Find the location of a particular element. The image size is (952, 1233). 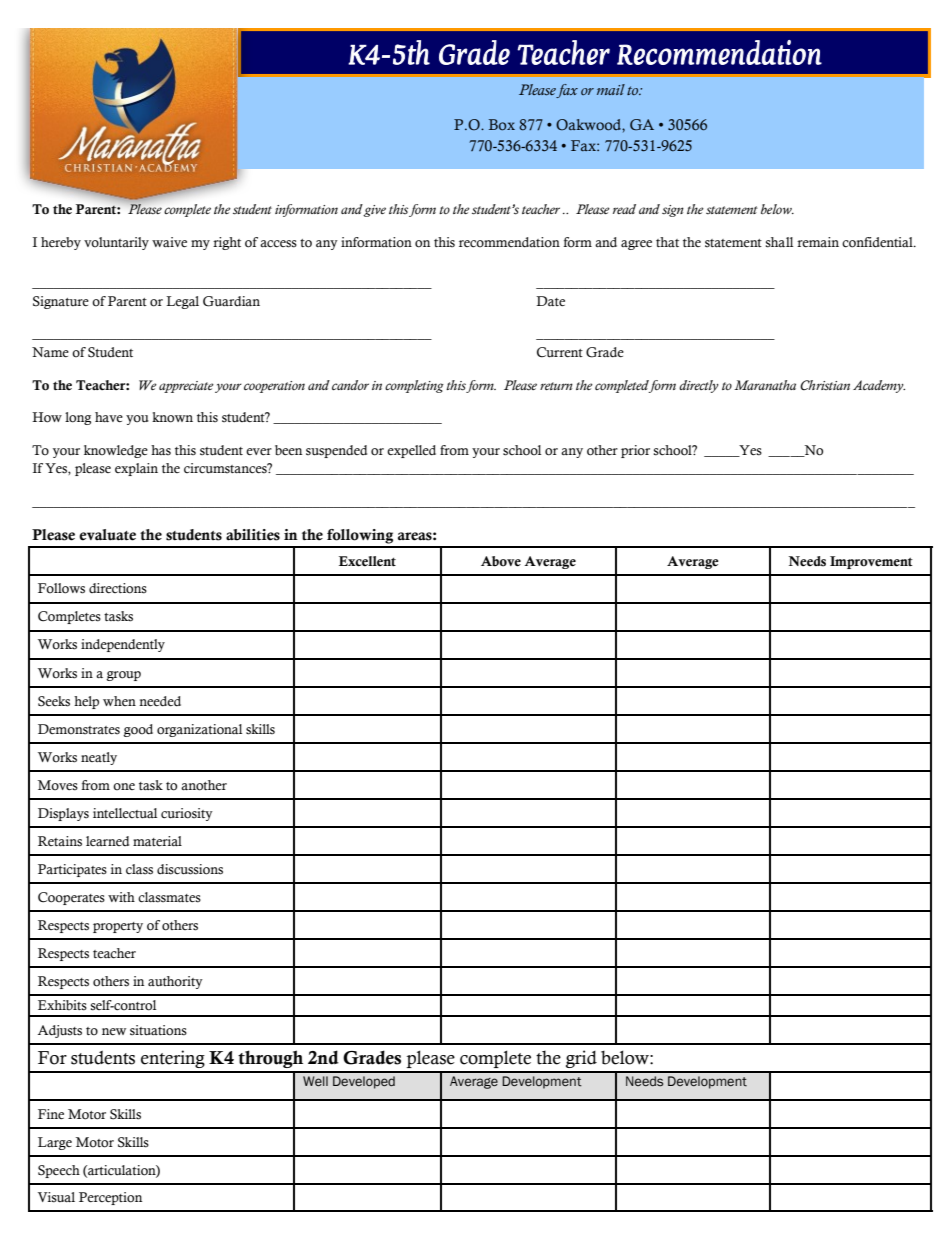

with is located at coordinates (121, 897).
